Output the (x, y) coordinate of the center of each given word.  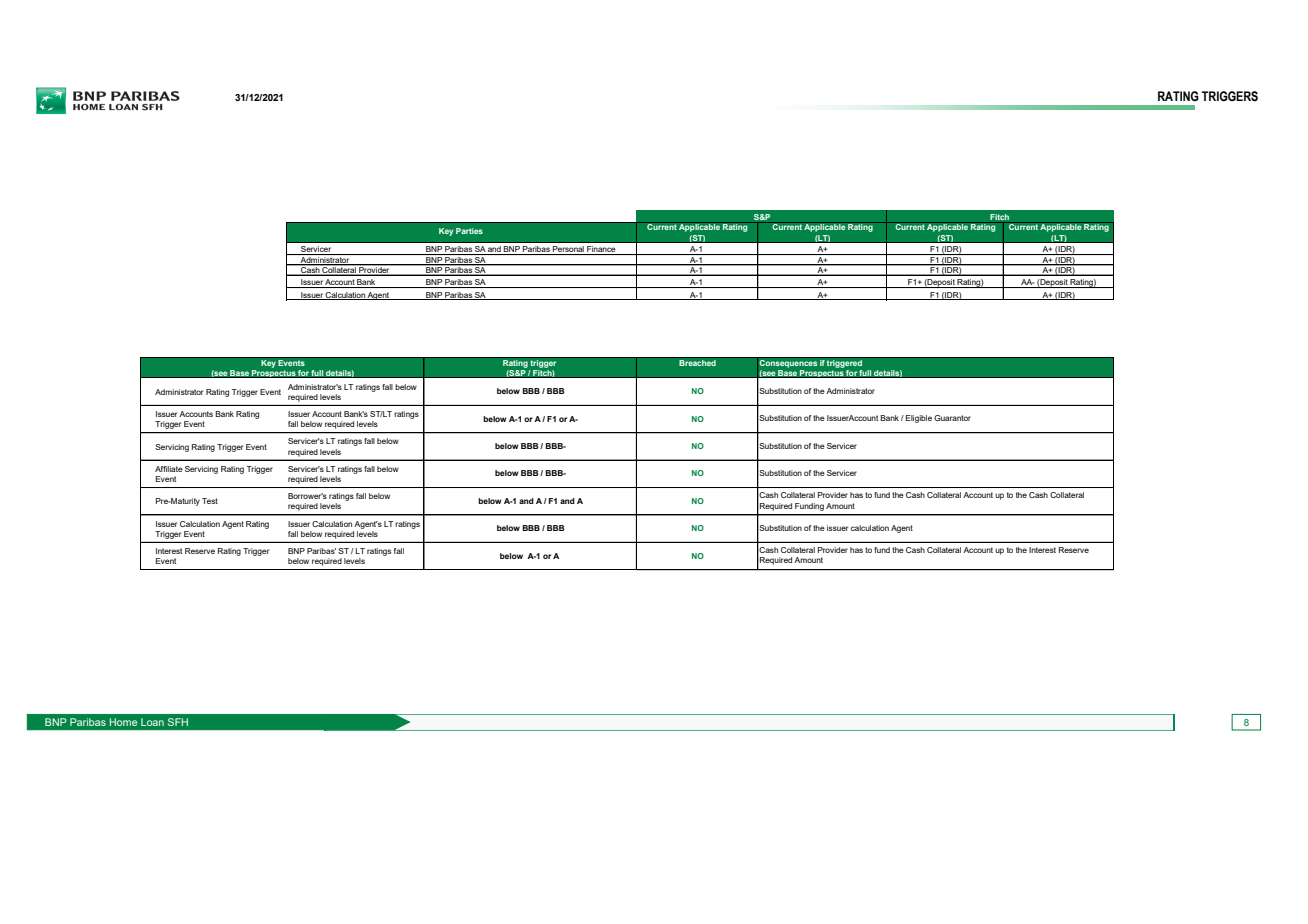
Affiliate (169, 469)
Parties (469, 231)
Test (210, 501)
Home (123, 722)
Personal (568, 250)
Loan (152, 722)
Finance (601, 250)
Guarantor (952, 418)
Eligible (919, 419)
